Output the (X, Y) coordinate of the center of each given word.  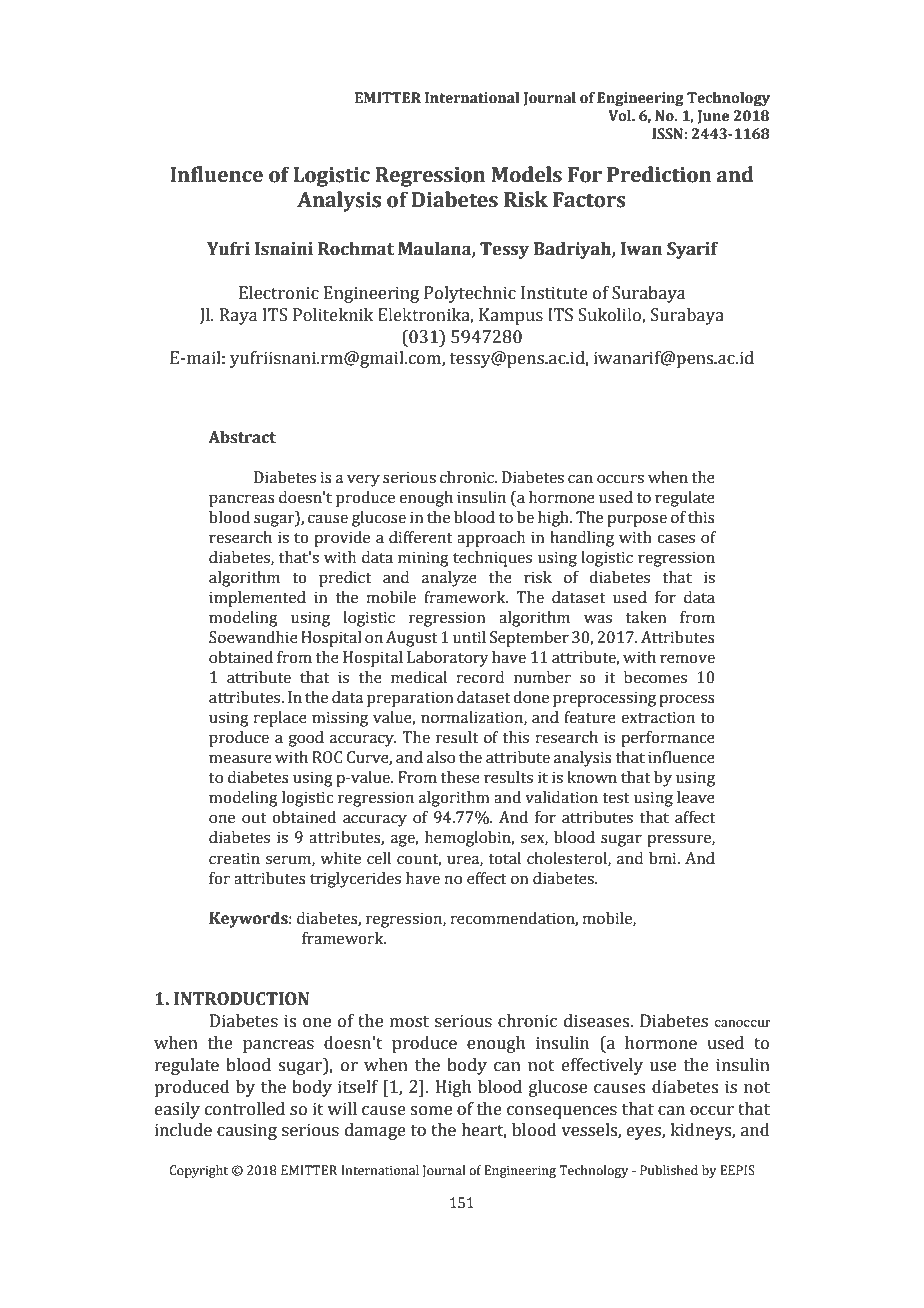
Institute (554, 293)
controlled (245, 1109)
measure (240, 759)
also (441, 757)
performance (668, 739)
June (713, 117)
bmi (664, 858)
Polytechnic (470, 294)
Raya (238, 316)
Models (526, 174)
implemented (257, 599)
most (409, 1022)
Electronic (279, 293)
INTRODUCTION (241, 999)
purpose (637, 520)
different (421, 537)
